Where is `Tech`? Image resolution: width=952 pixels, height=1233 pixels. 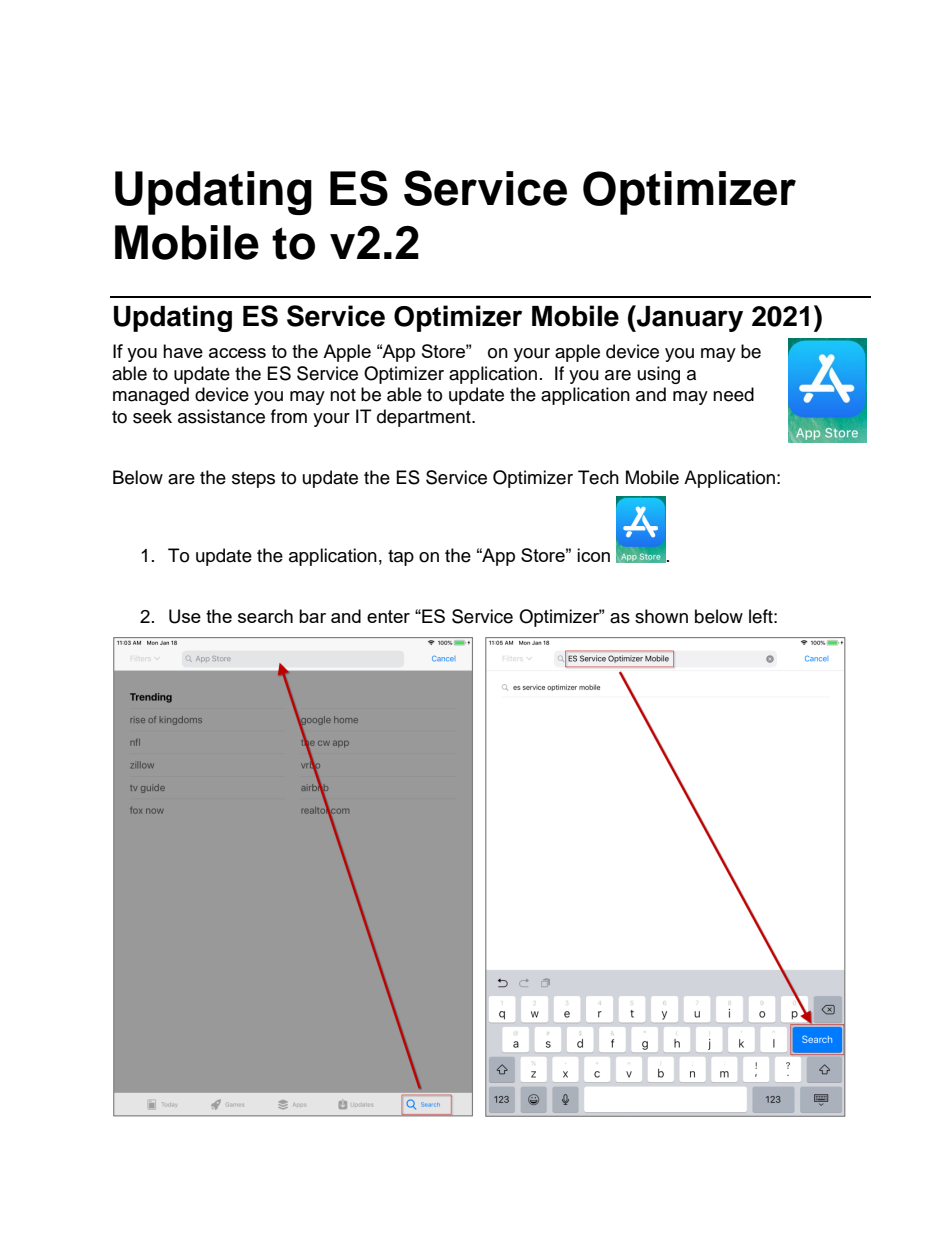 Tech is located at coordinates (598, 477).
